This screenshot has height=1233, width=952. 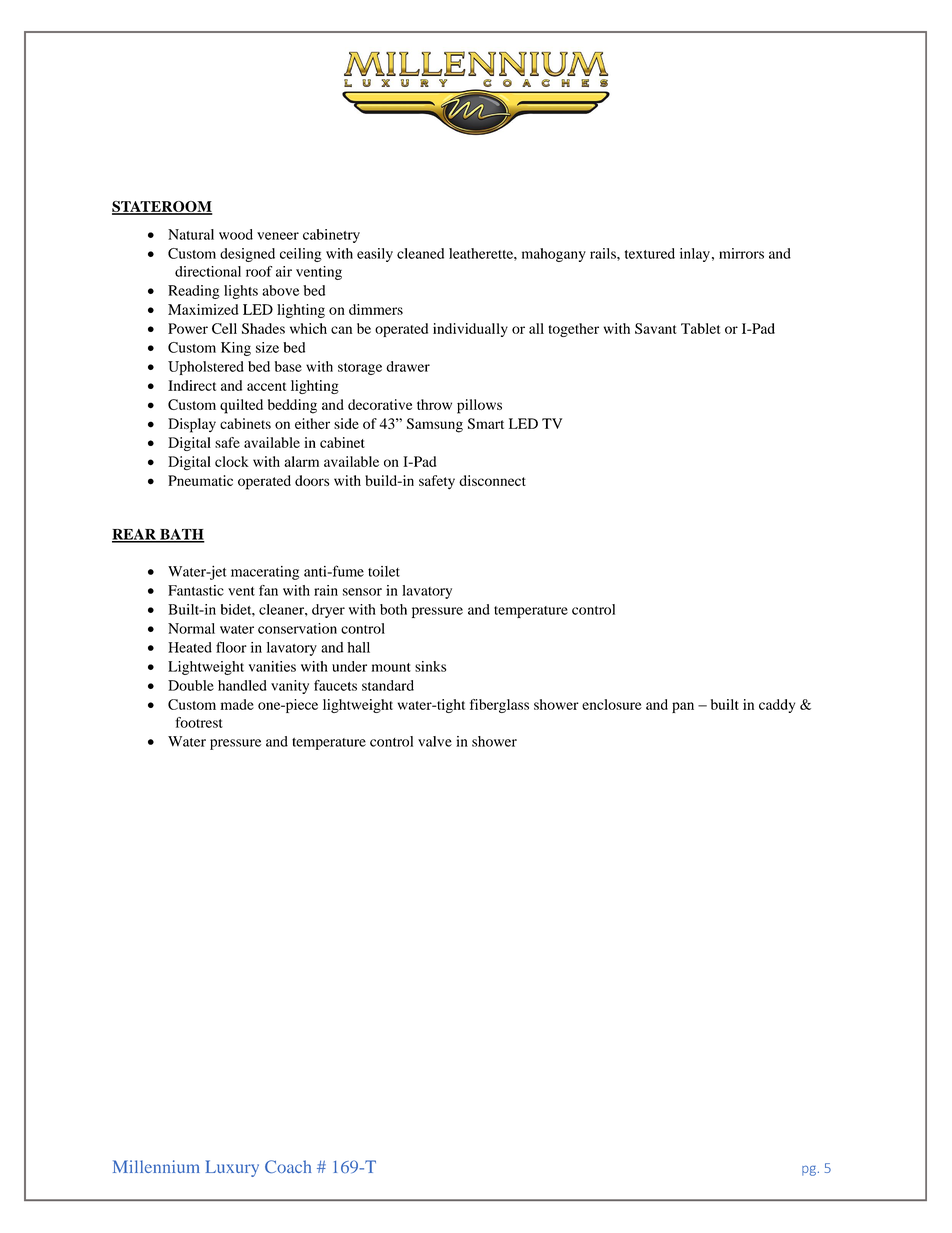 I want to click on inlay, so click(x=695, y=255).
